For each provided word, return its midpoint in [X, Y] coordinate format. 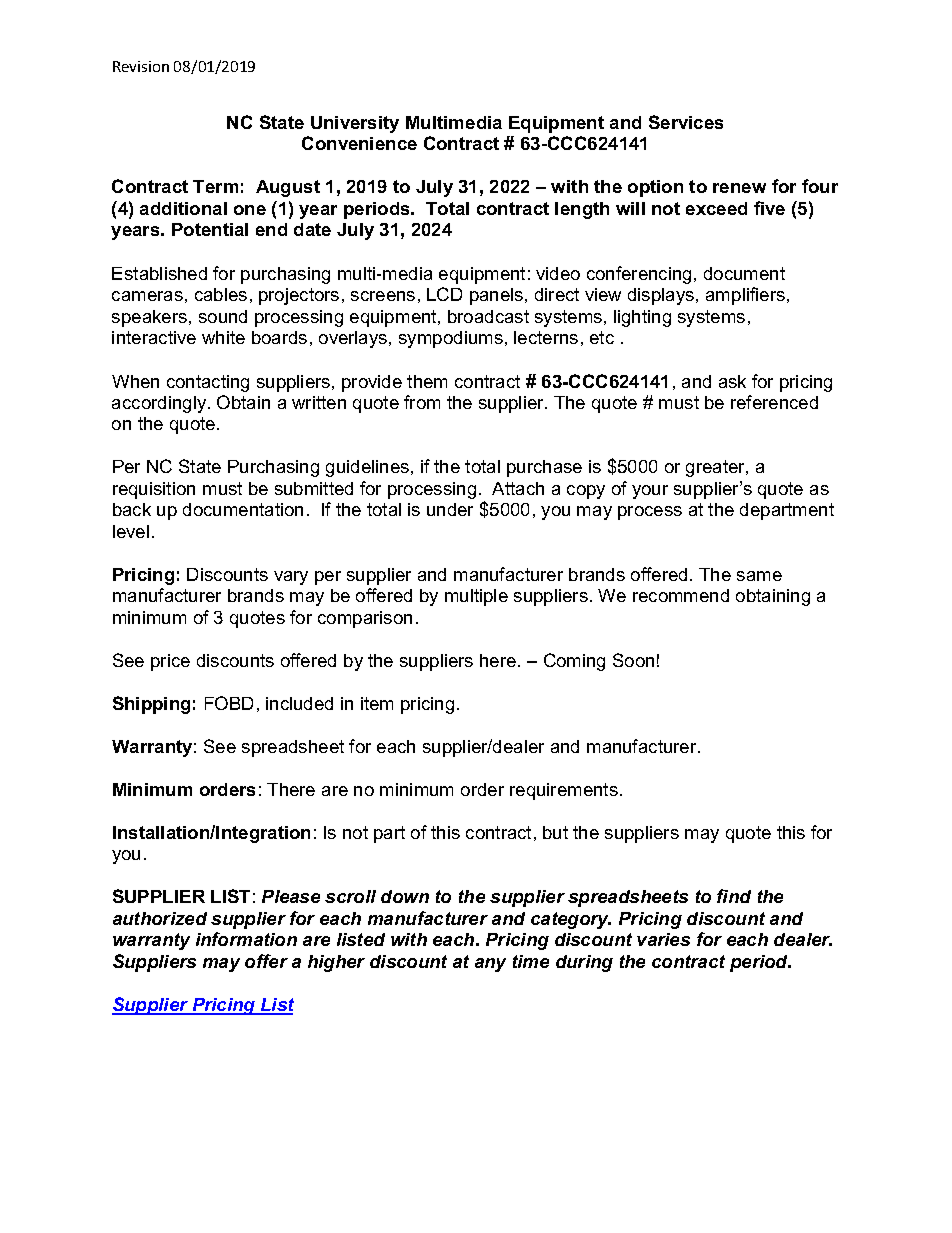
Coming [574, 662]
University [355, 124]
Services [686, 122]
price [170, 662]
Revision [141, 66]
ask [732, 381]
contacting [208, 383]
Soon [633, 660]
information [246, 939]
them [427, 381]
